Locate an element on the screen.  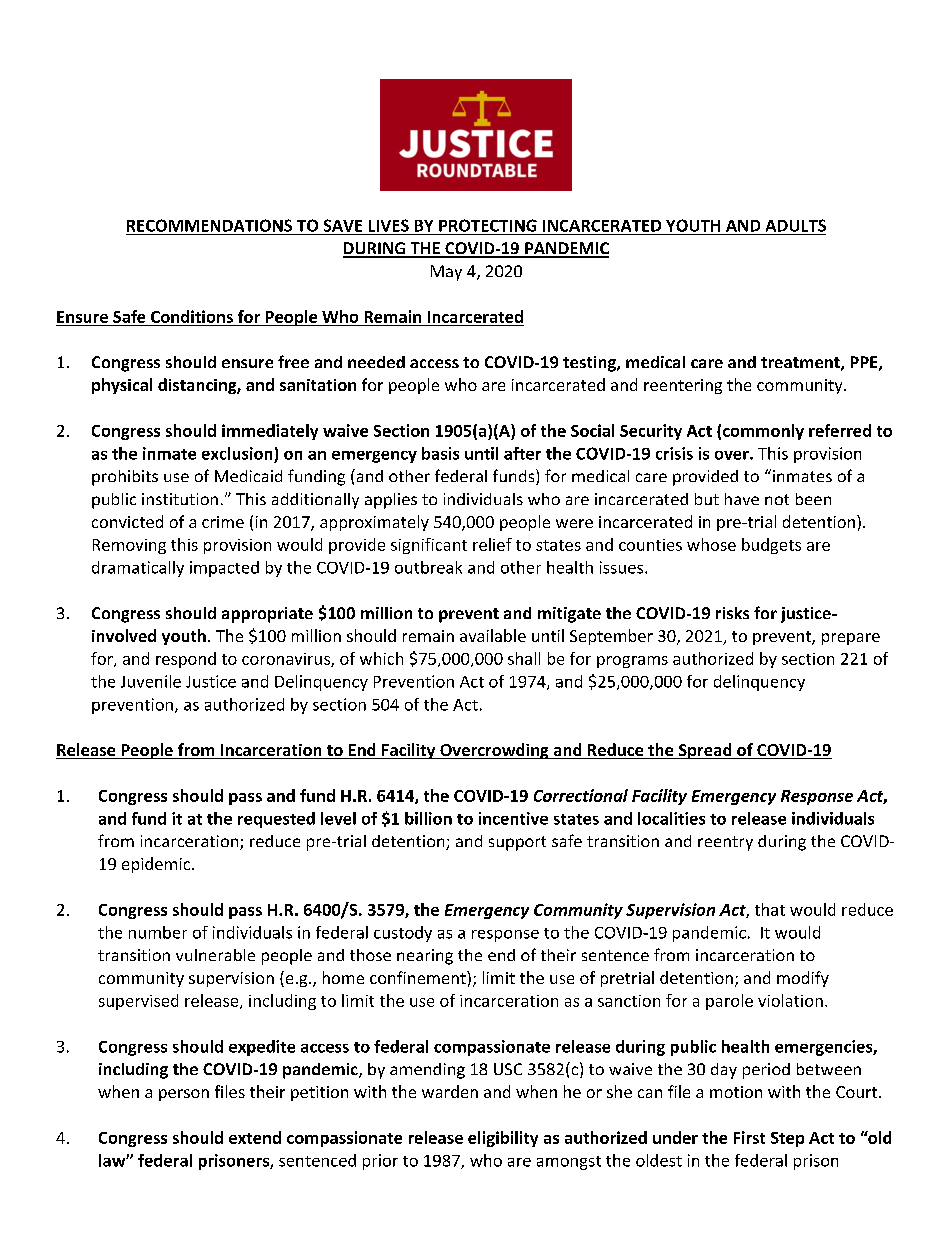
RECOMMENDATIONS is located at coordinates (209, 225).
